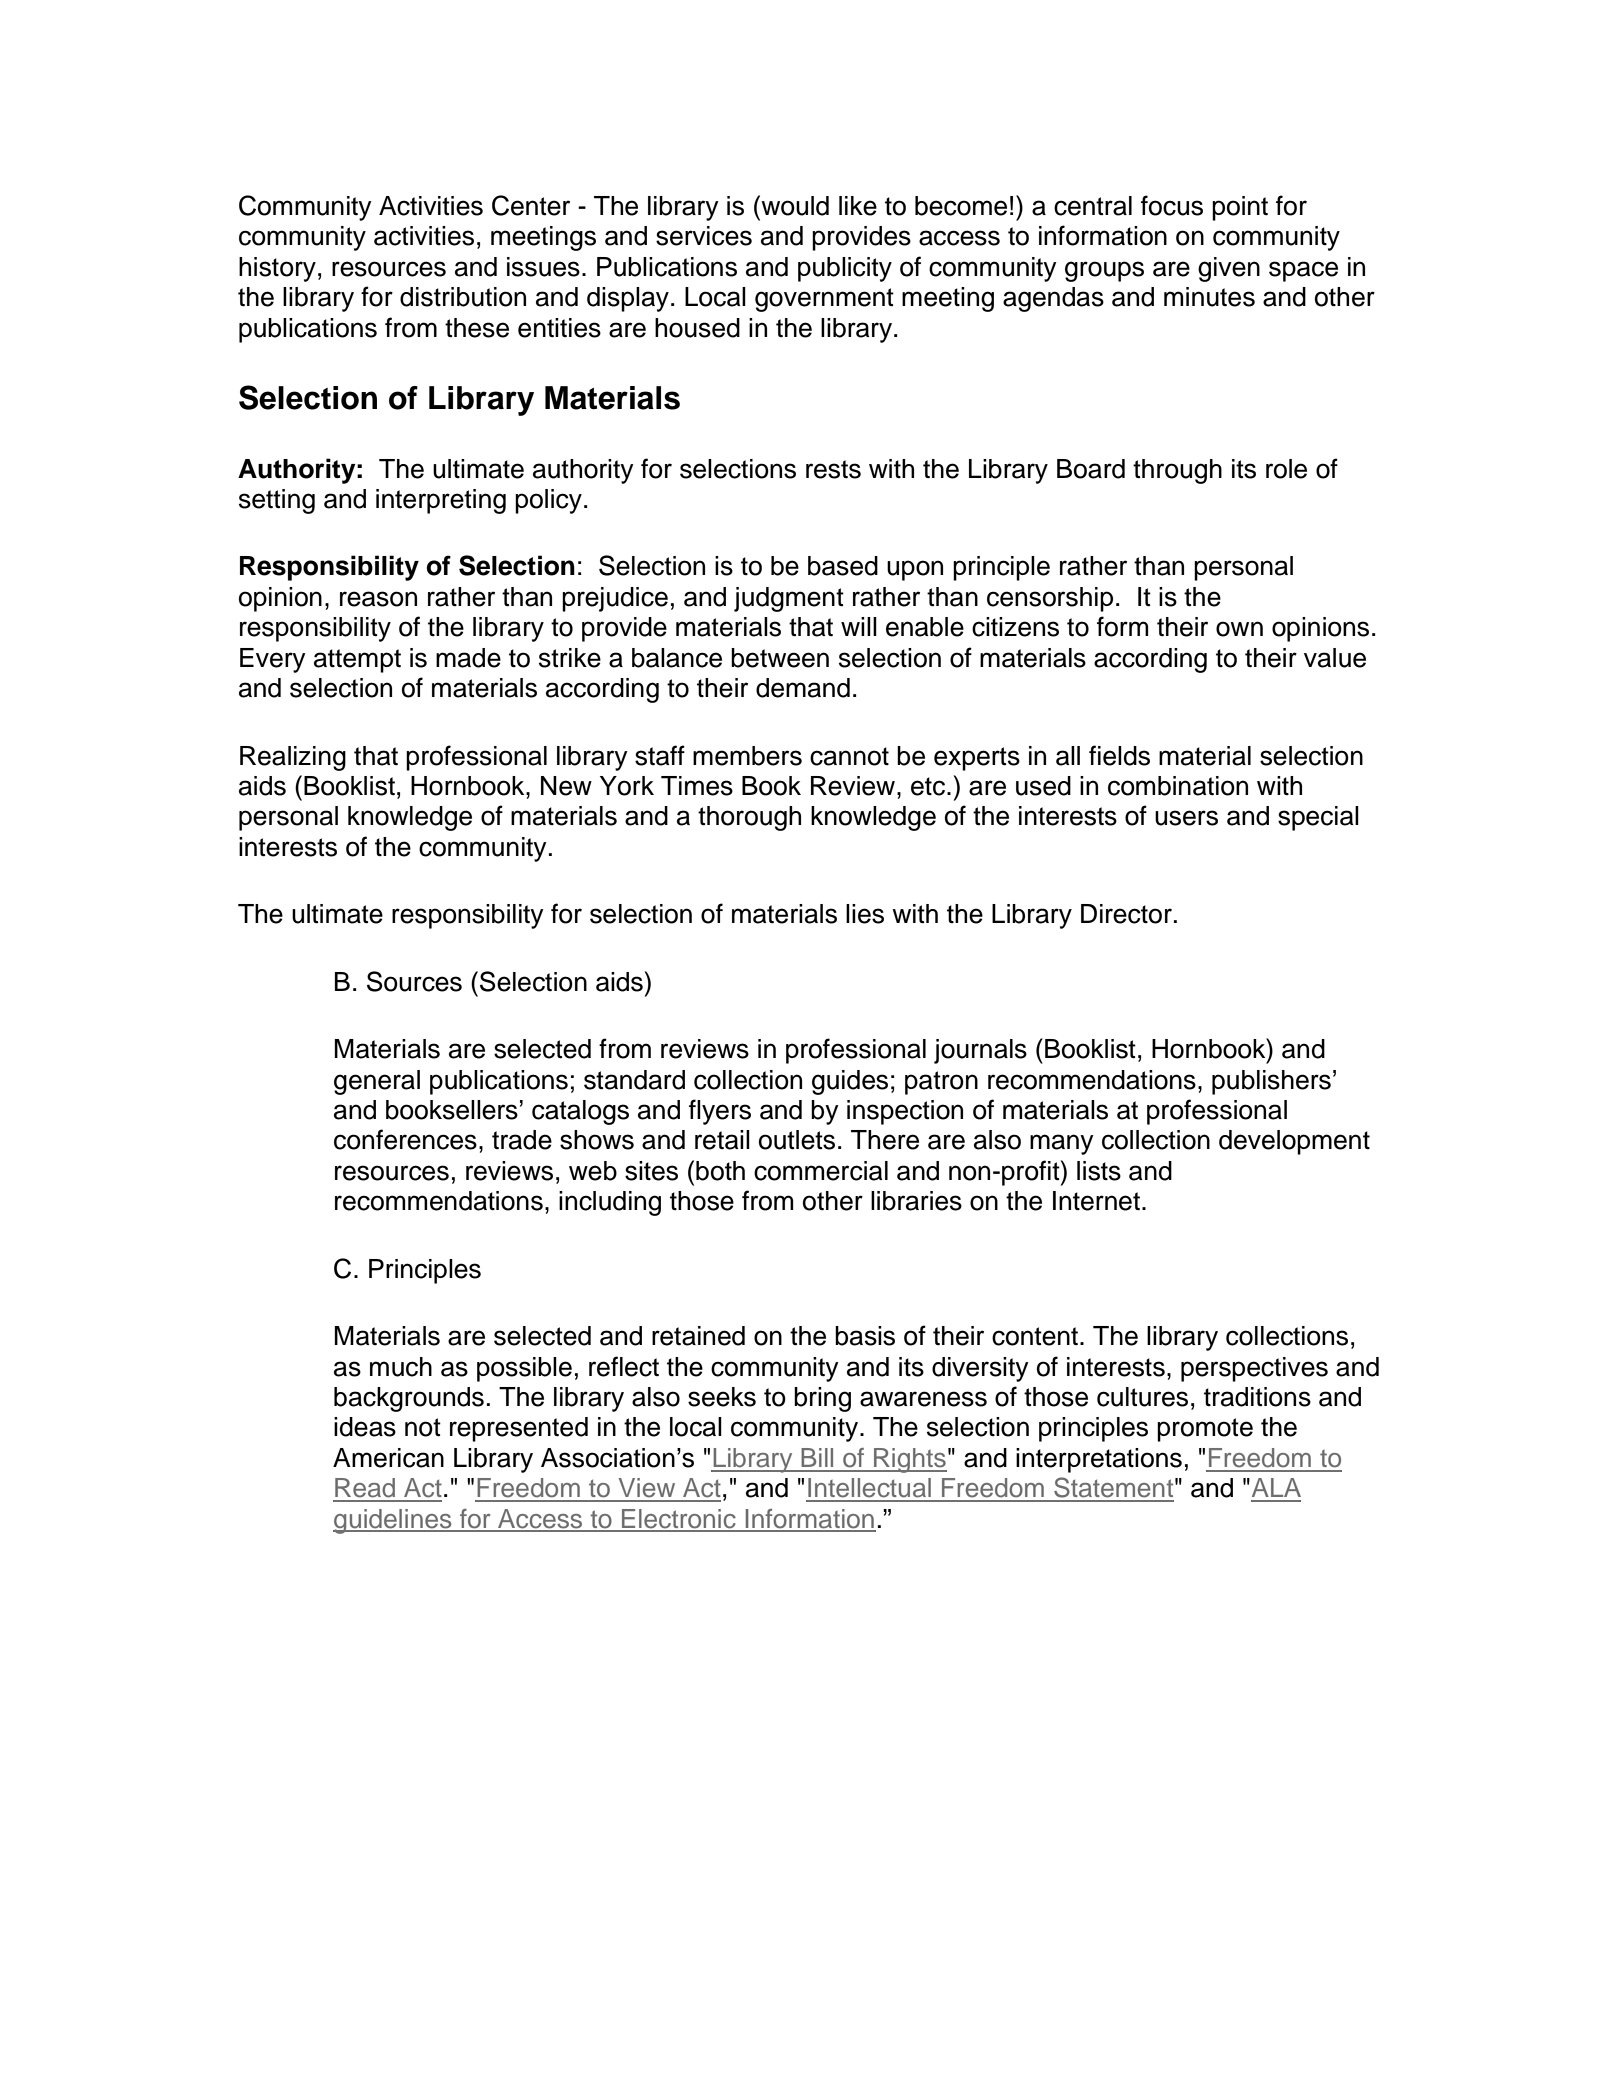  I want to click on attempt, so click(357, 661).
